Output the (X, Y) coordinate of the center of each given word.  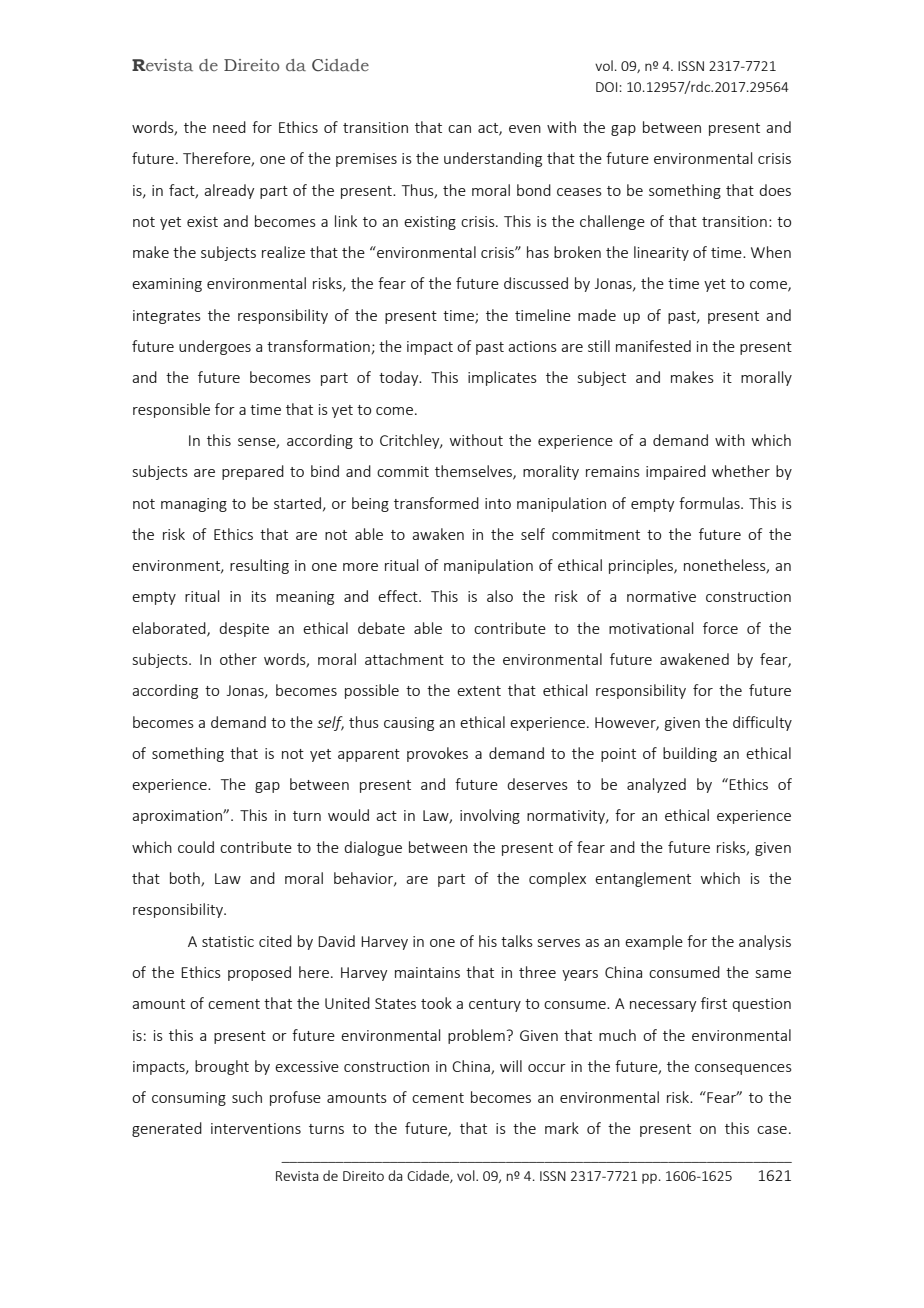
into (498, 503)
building (690, 754)
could (196, 847)
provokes (437, 754)
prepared (253, 472)
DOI (608, 87)
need (229, 127)
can (459, 129)
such (247, 1097)
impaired (676, 472)
